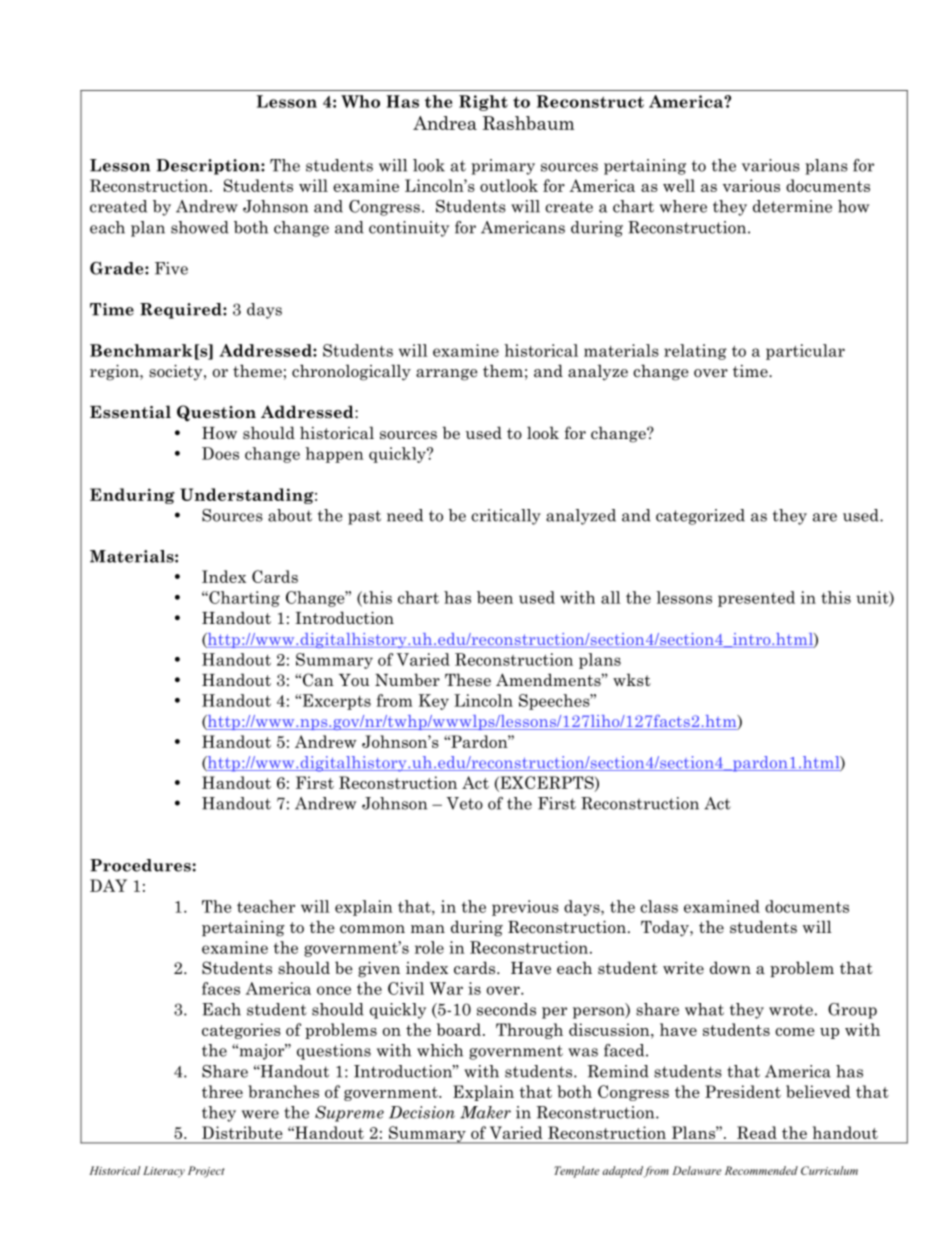 The height and width of the screenshot is (1233, 952). What do you see at coordinates (792, 206) in the screenshot?
I see `determine` at bounding box center [792, 206].
